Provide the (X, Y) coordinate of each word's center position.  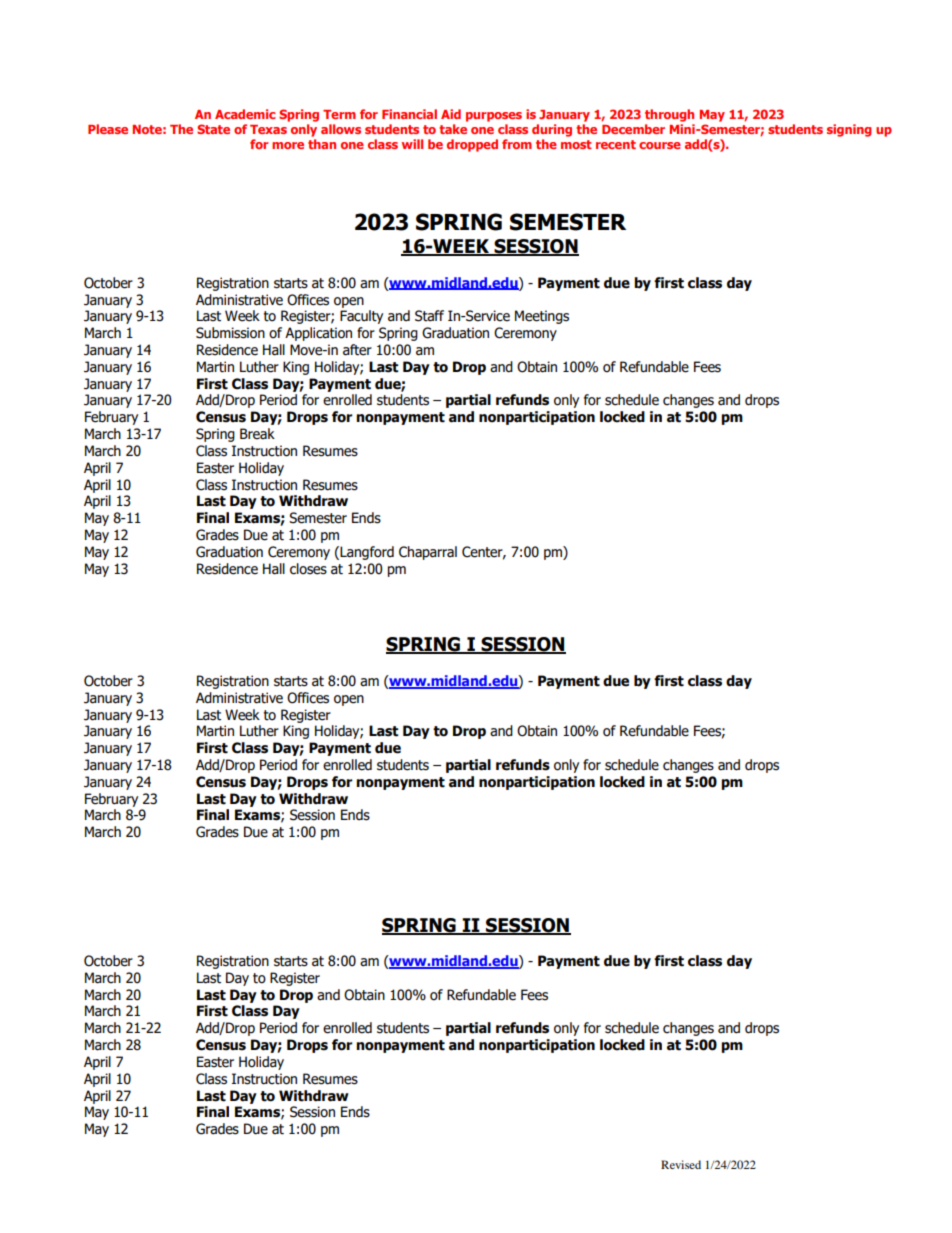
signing (849, 130)
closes (308, 569)
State (213, 129)
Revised (681, 1164)
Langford (367, 553)
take (453, 129)
